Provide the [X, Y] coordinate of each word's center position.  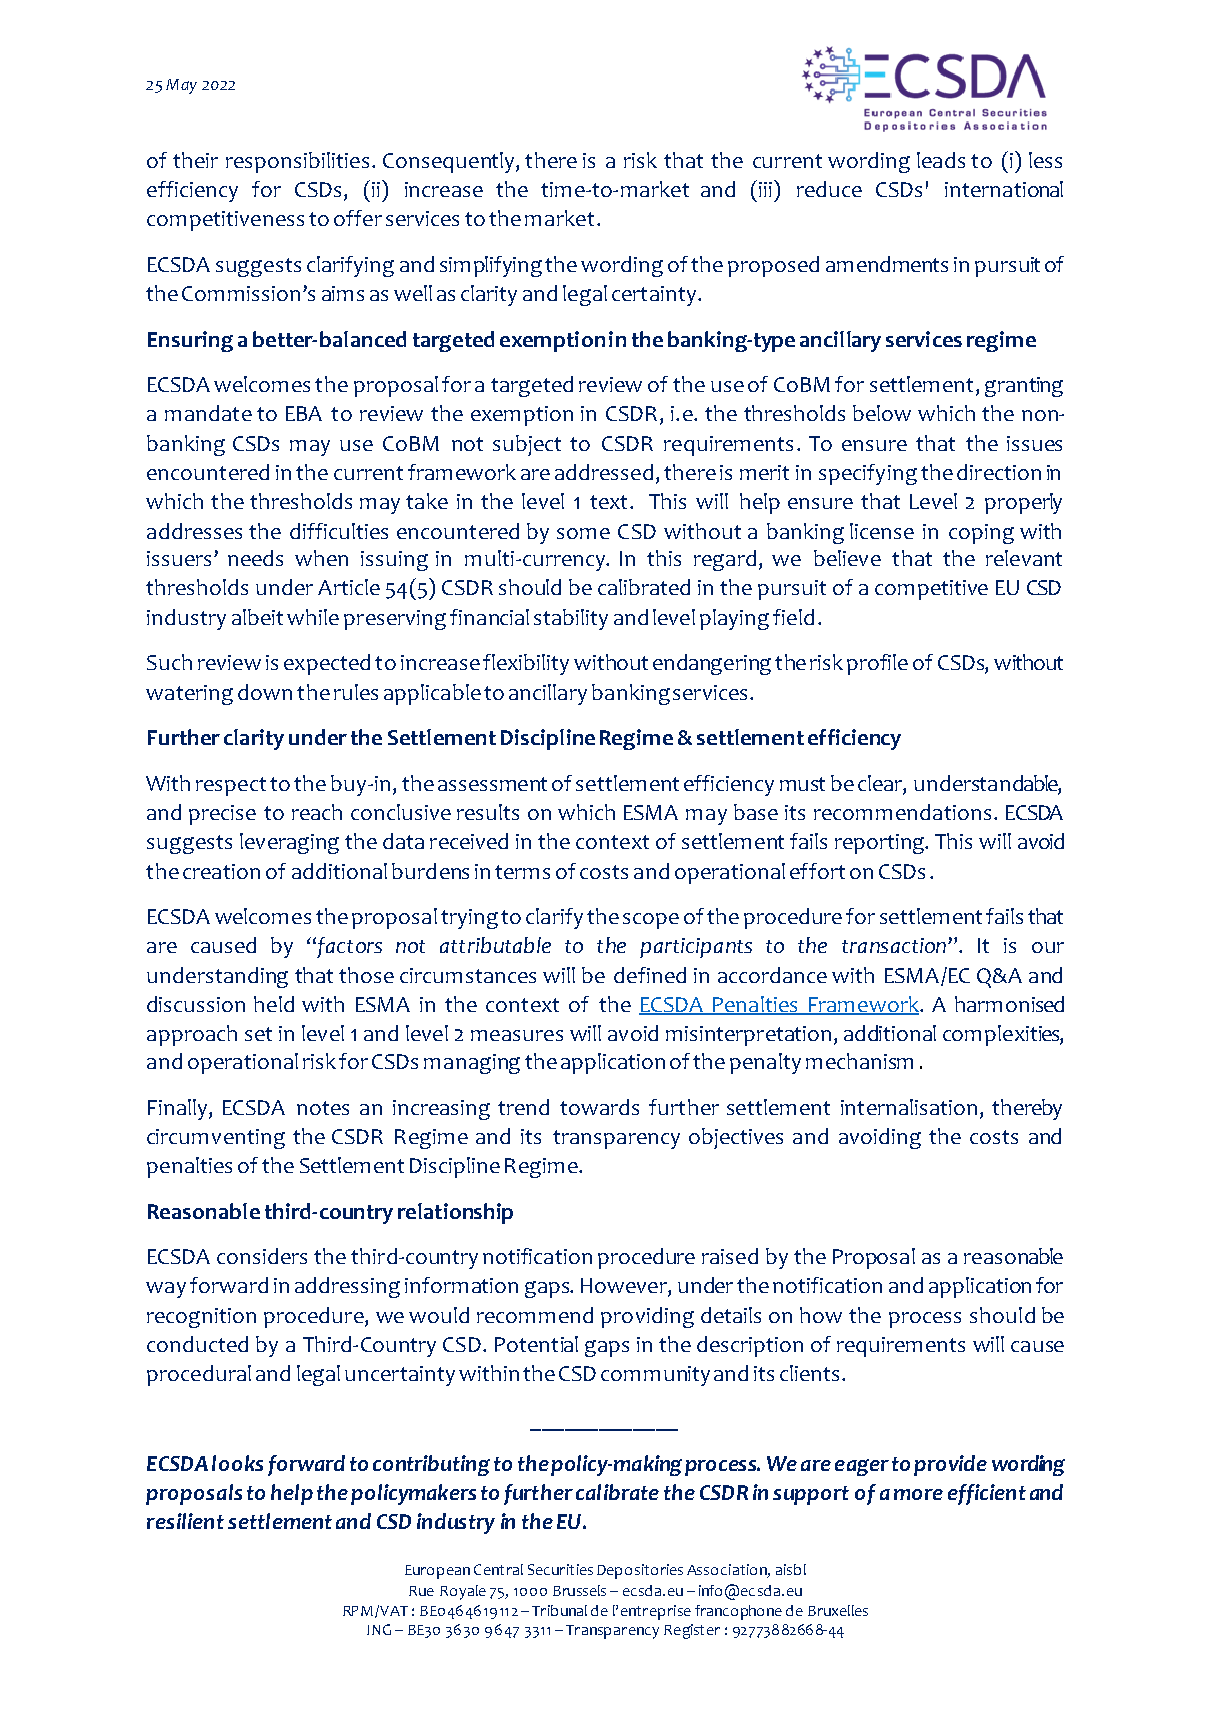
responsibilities [297, 162]
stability [571, 619]
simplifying [491, 266]
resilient [185, 1521]
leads [941, 160]
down [265, 692]
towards [599, 1107]
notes [323, 1108]
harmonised [1009, 1004]
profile [877, 664]
